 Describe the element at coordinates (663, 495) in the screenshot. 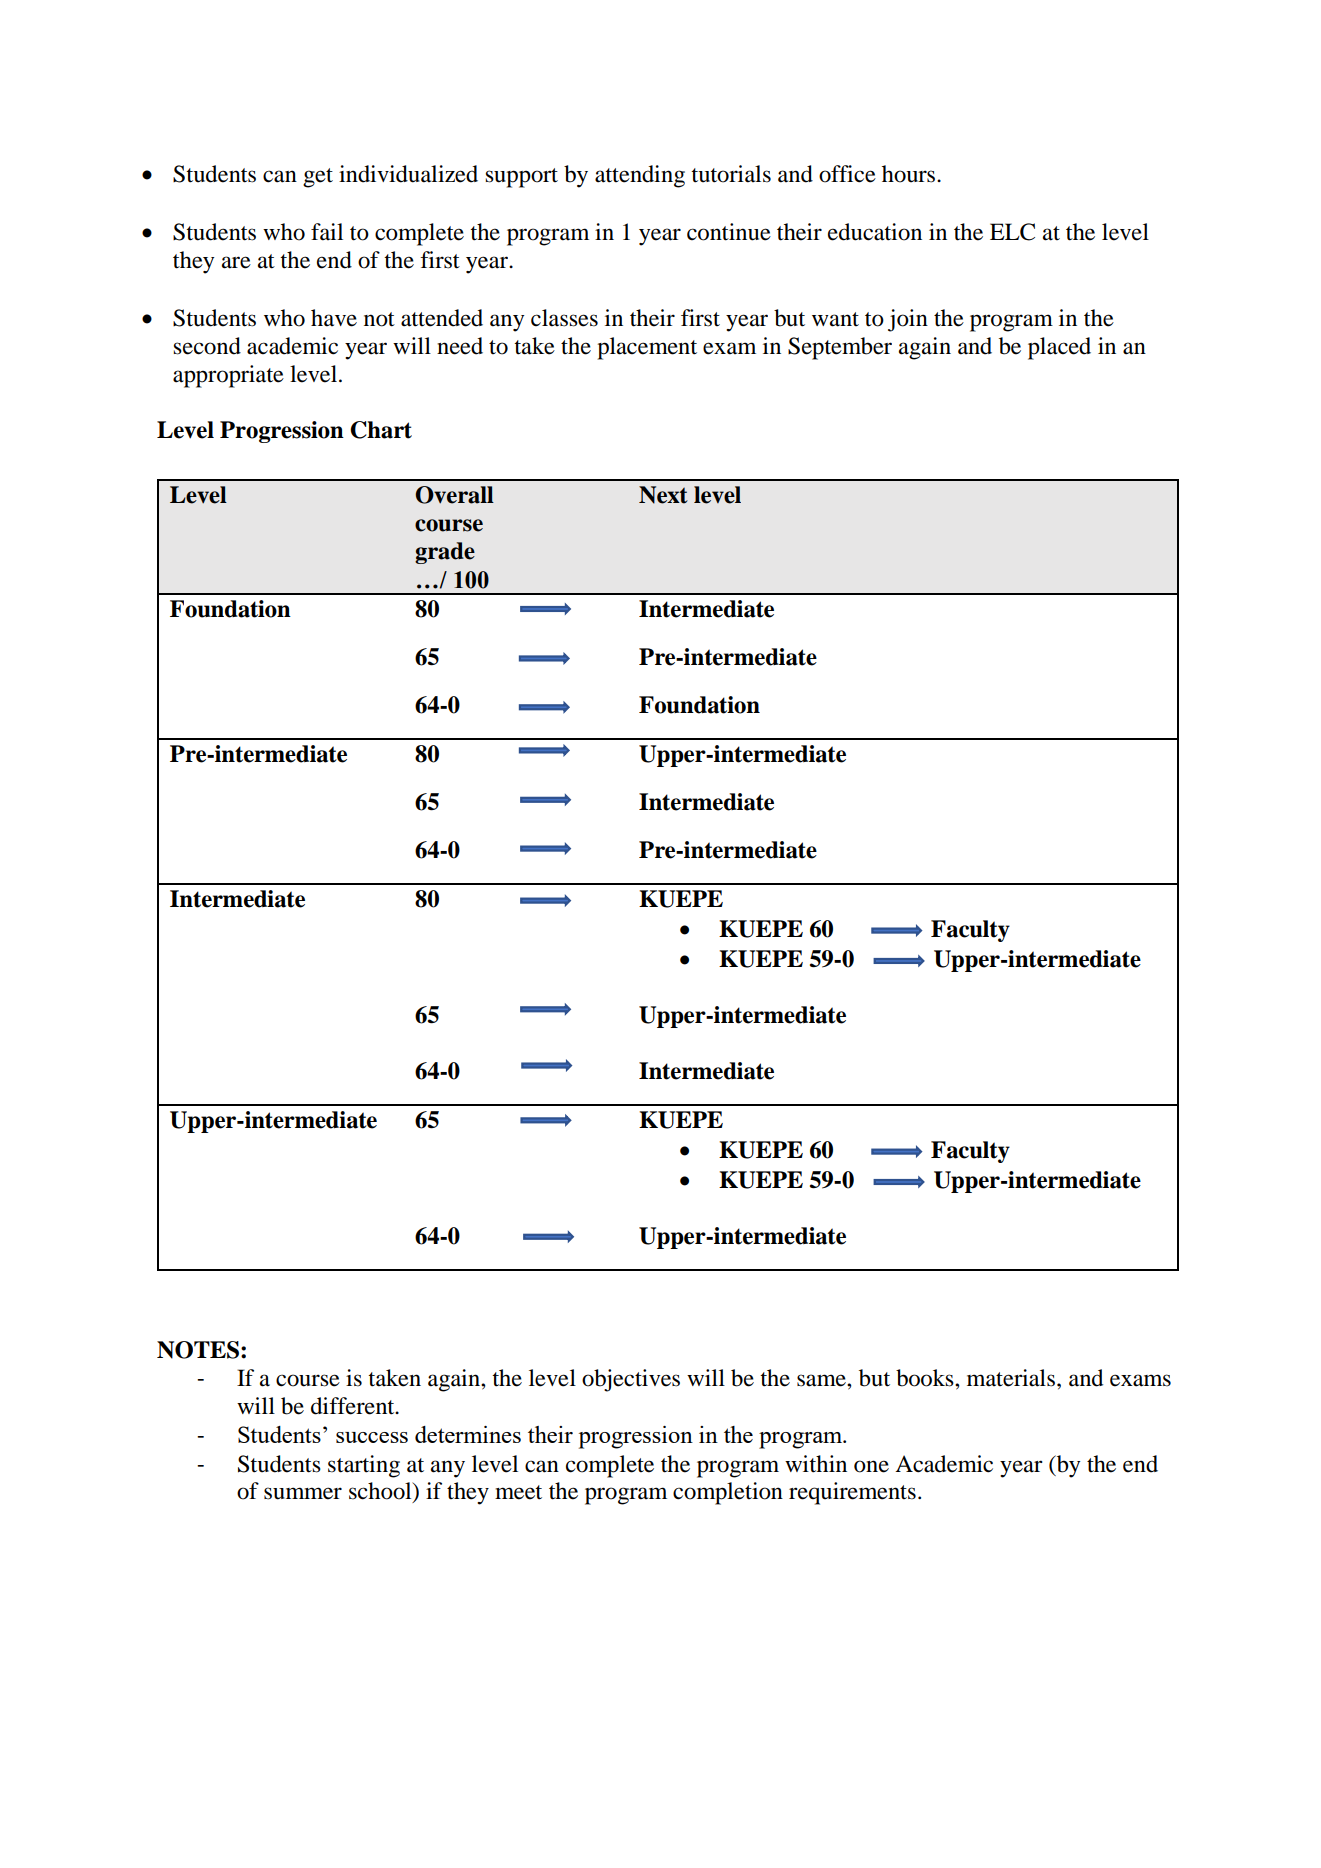

I see `Next` at that location.
